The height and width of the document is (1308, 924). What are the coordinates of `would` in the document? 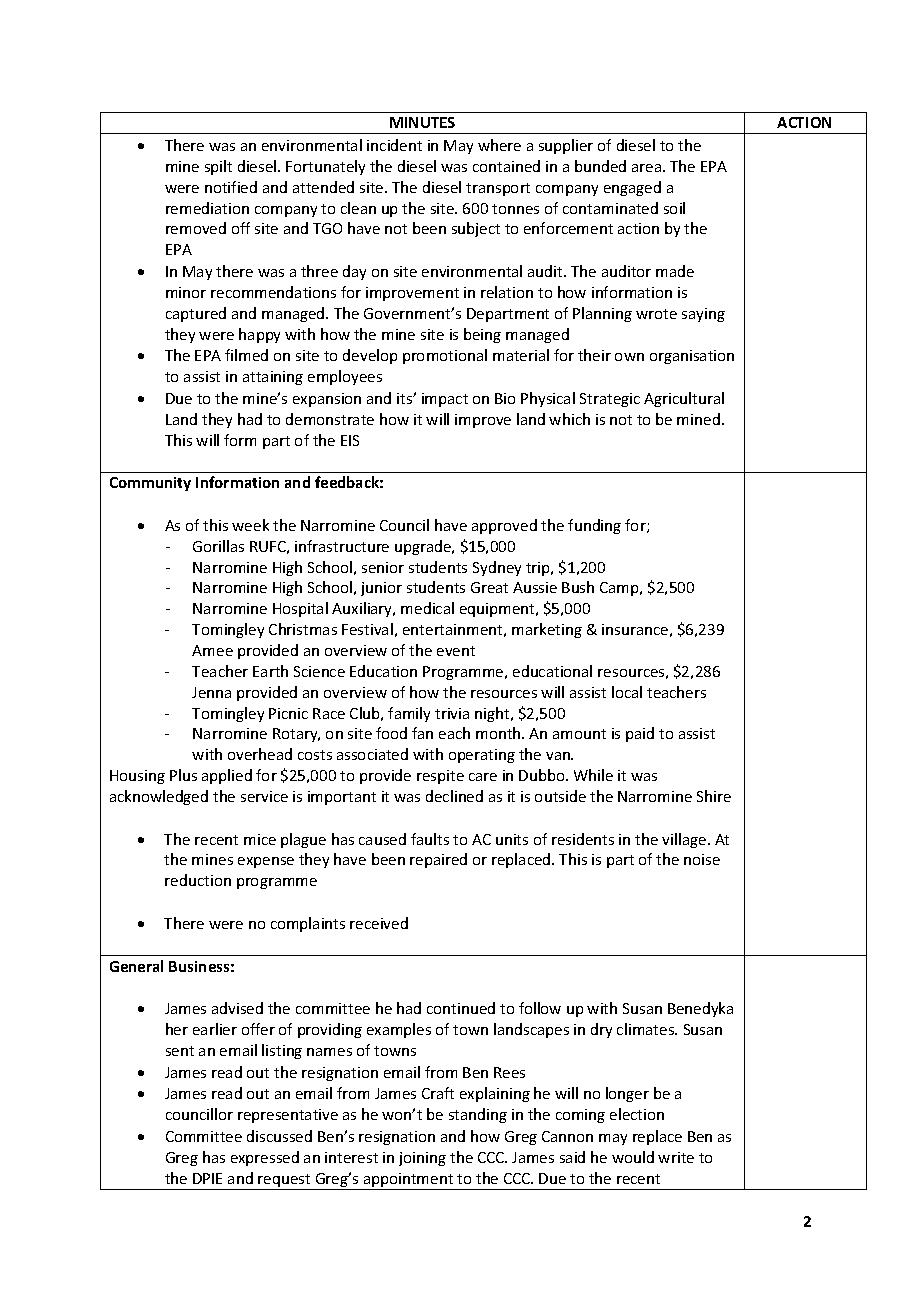 It's located at (633, 1157).
